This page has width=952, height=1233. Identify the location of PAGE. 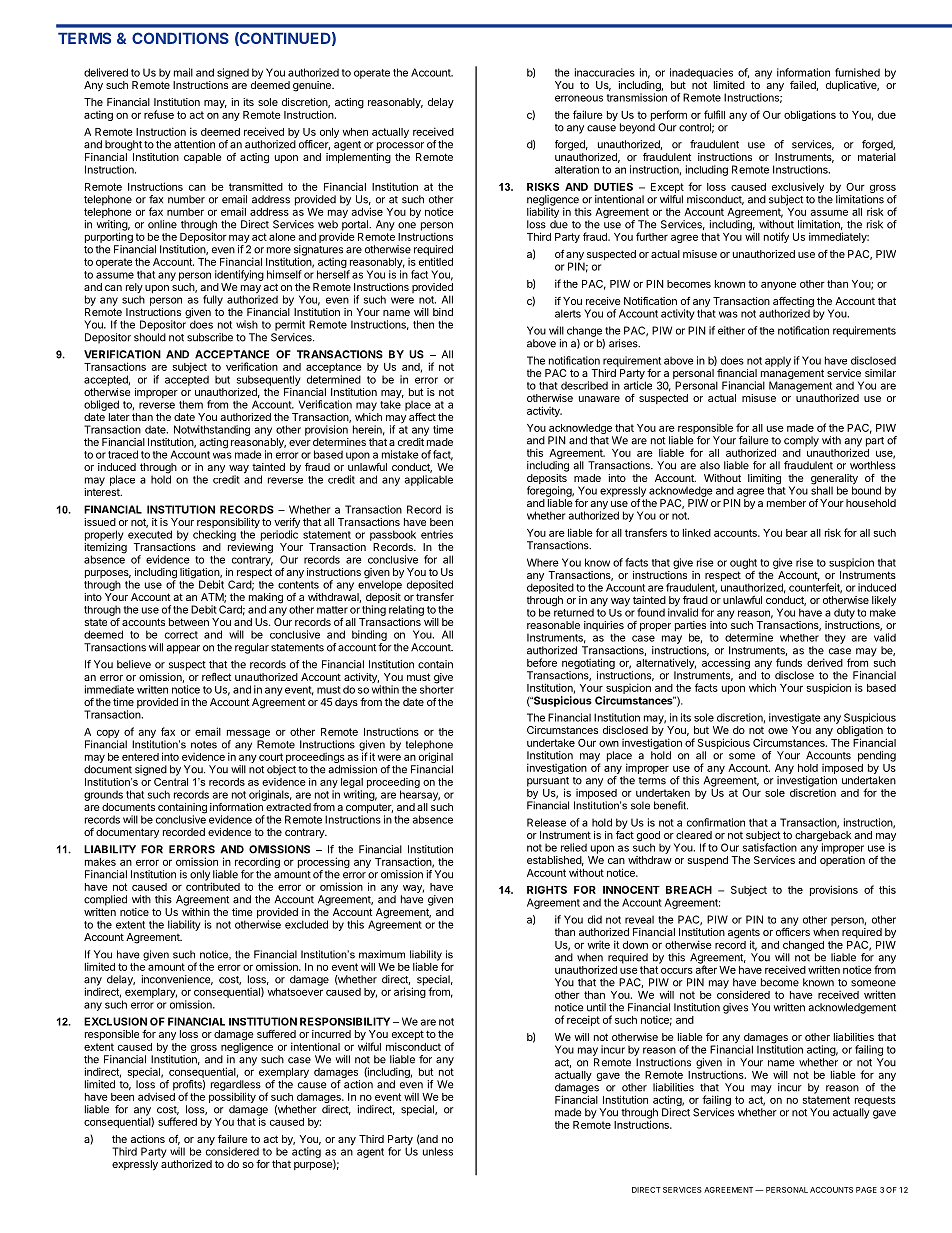
(866, 1190).
